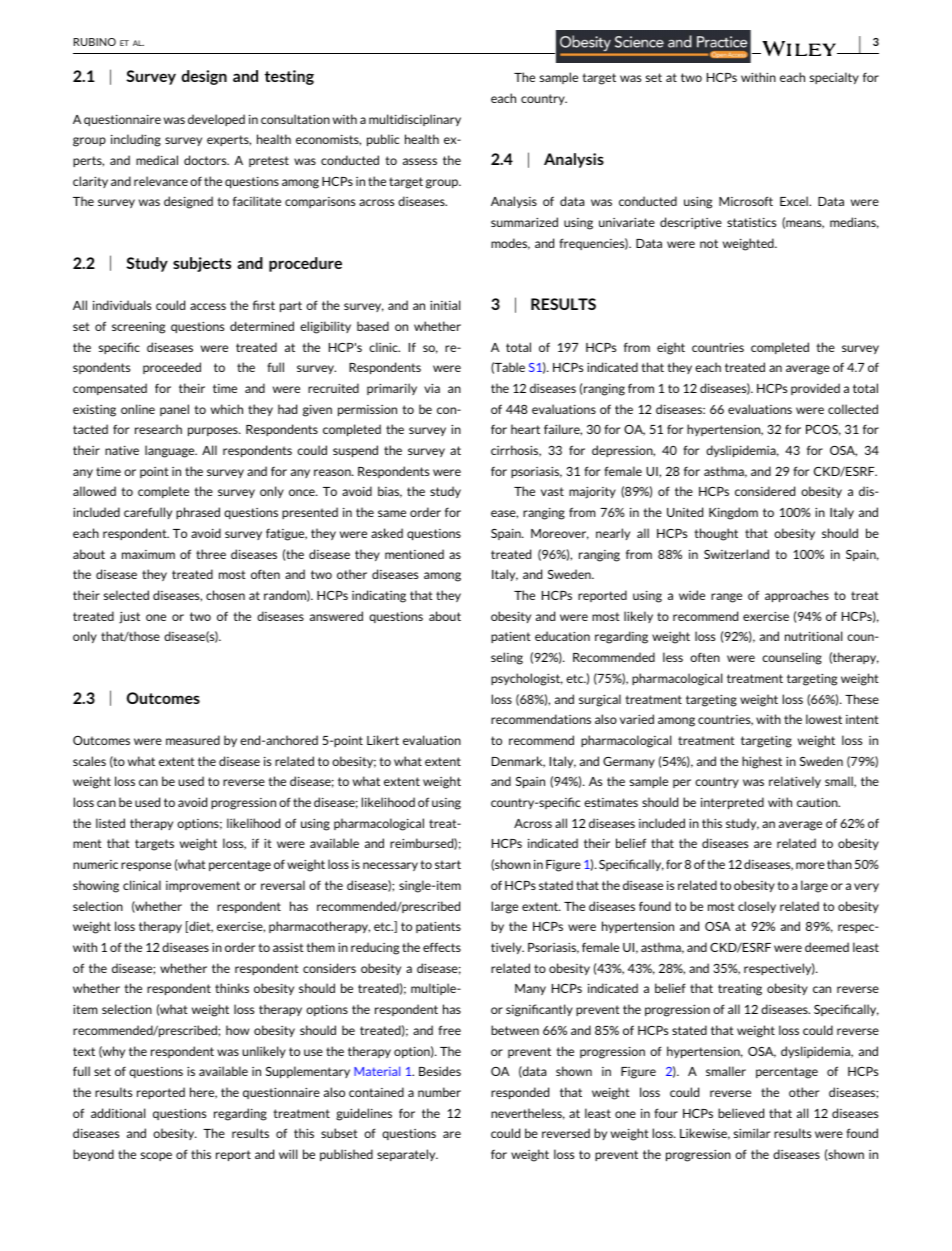 The image size is (952, 1251). What do you see at coordinates (379, 596) in the screenshot?
I see `indicating` at bounding box center [379, 596].
